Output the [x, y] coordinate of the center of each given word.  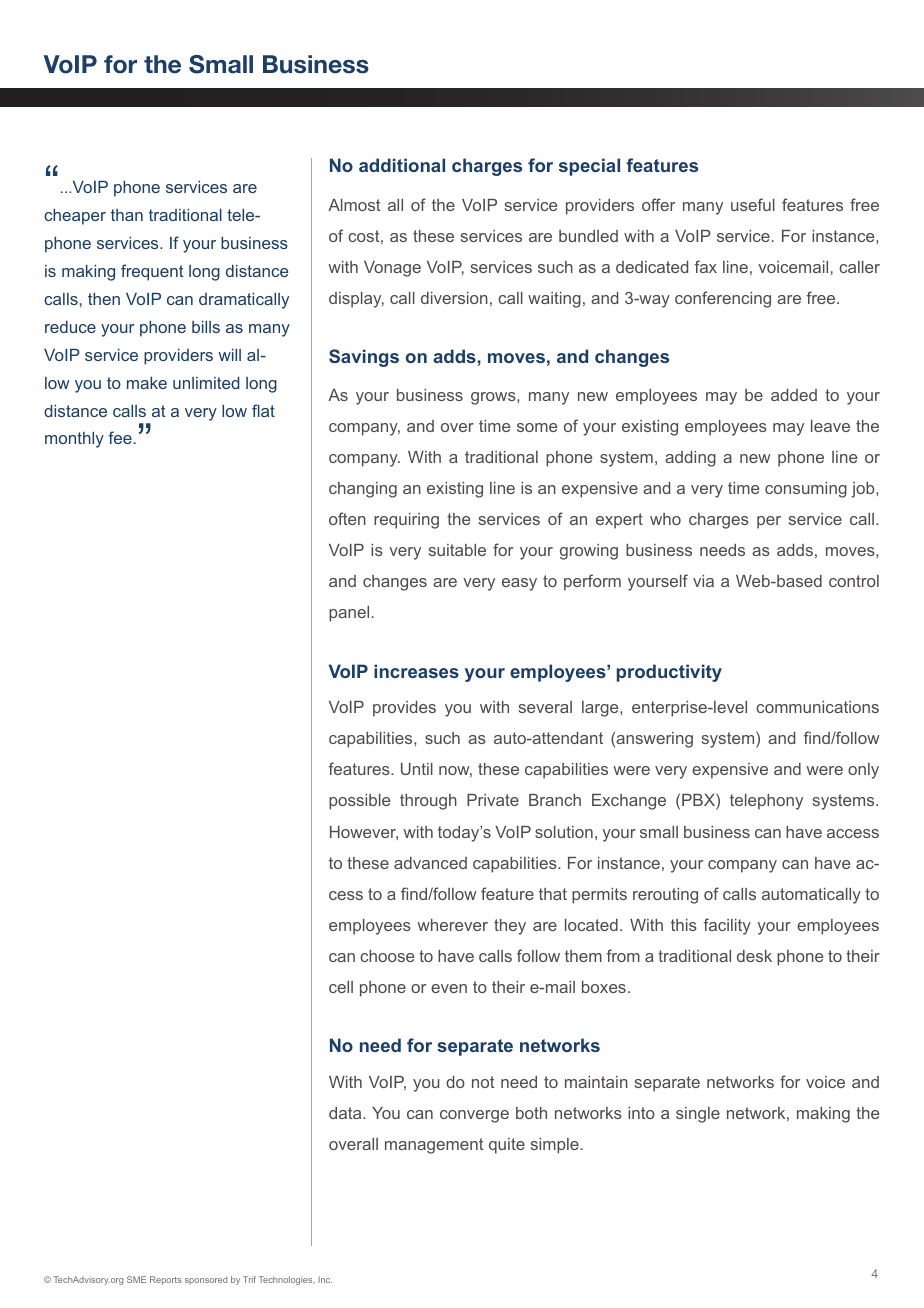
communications [817, 707]
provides [404, 709]
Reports [166, 1280]
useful [753, 204]
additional [402, 165]
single [698, 1115]
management [434, 1146]
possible [359, 802]
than [127, 215]
